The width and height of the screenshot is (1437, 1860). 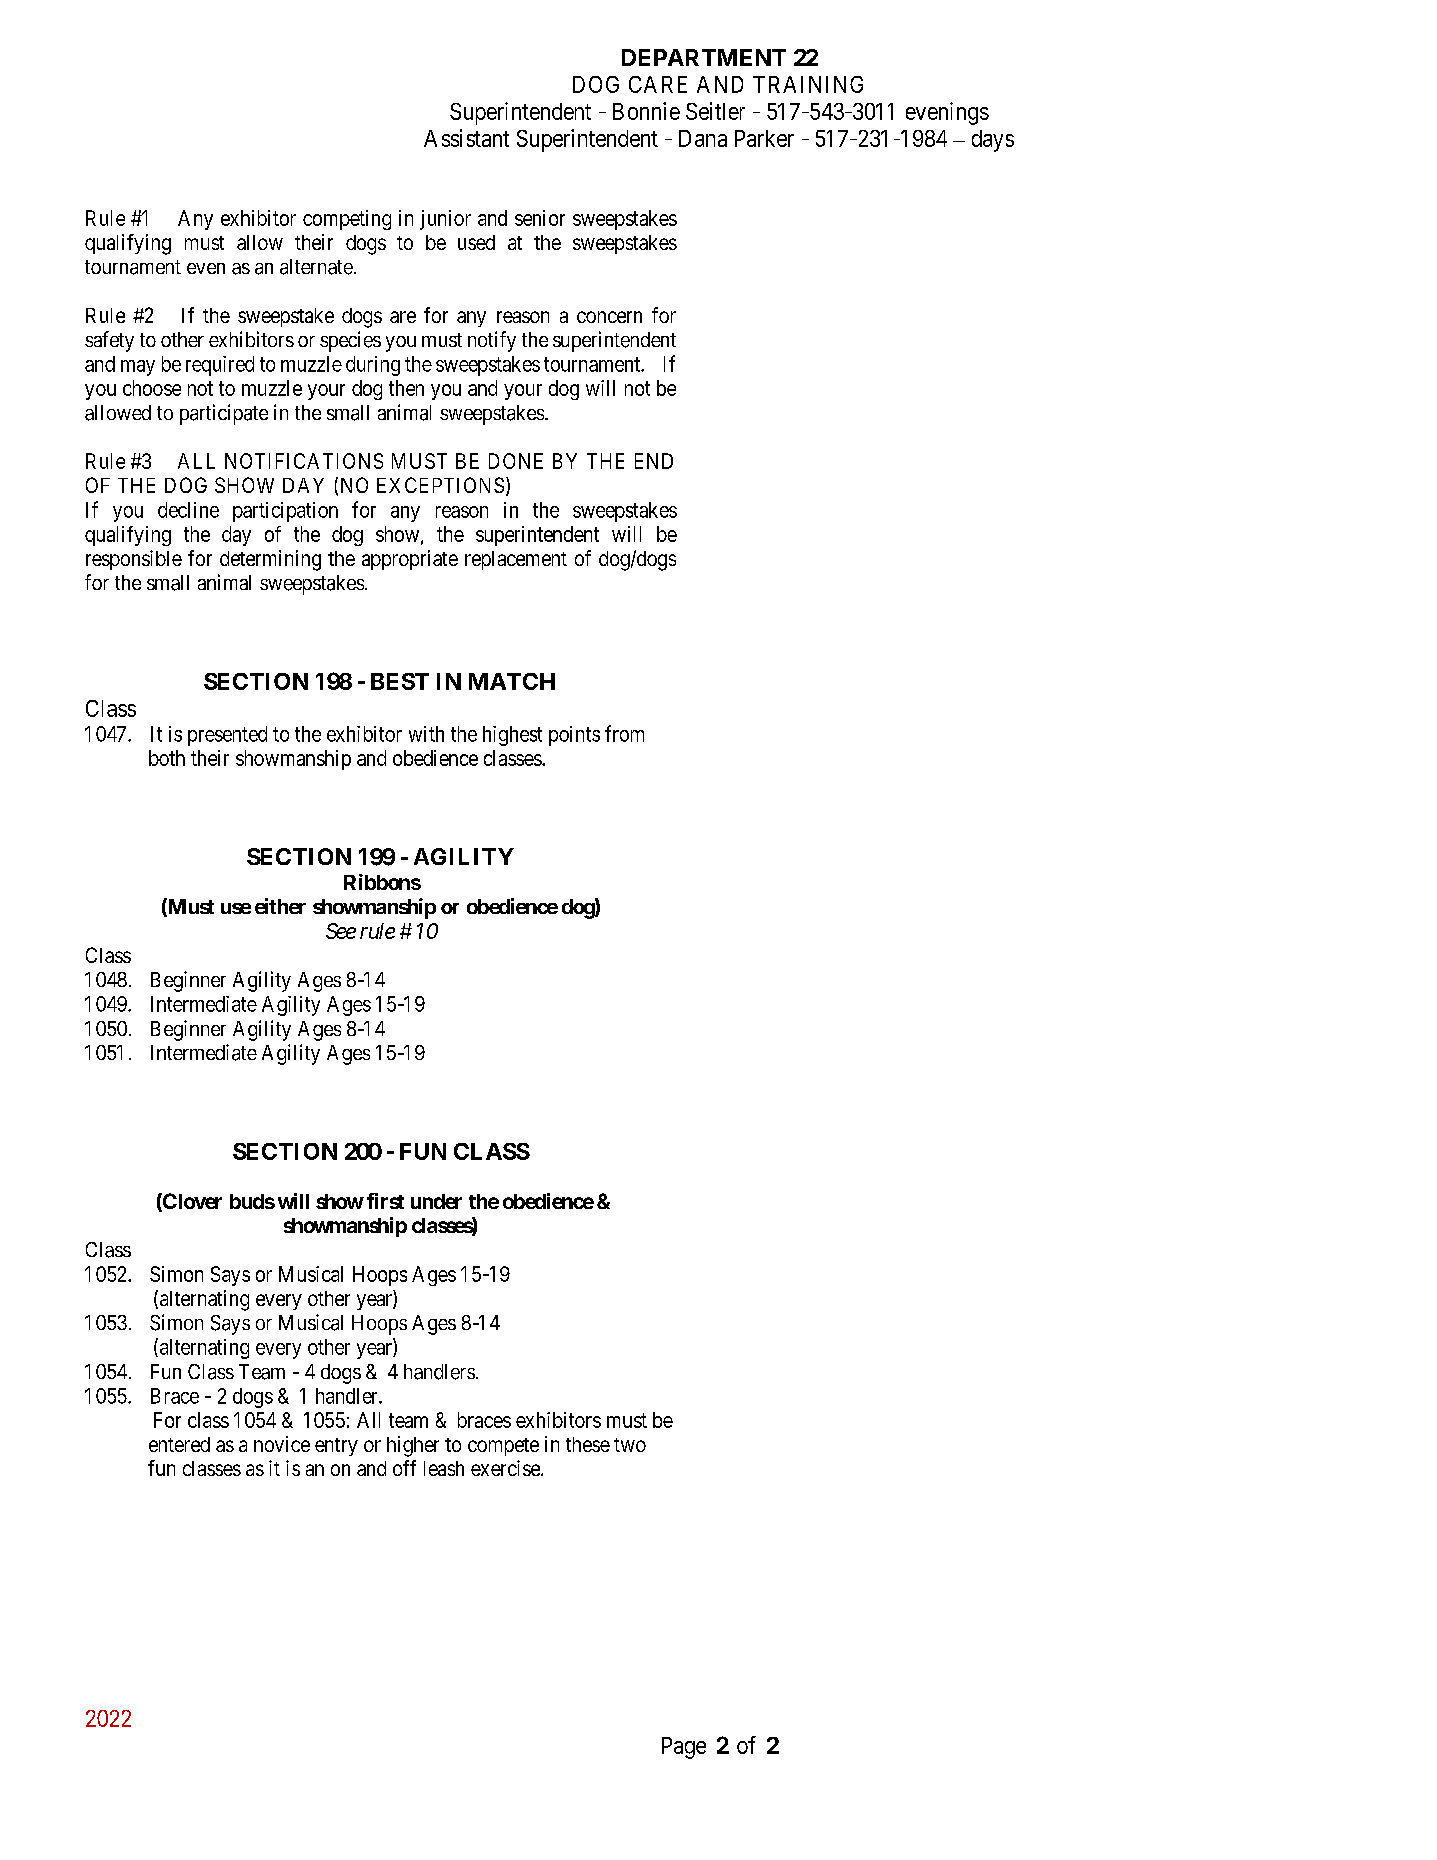 What do you see at coordinates (684, 1748) in the screenshot?
I see `Page` at bounding box center [684, 1748].
